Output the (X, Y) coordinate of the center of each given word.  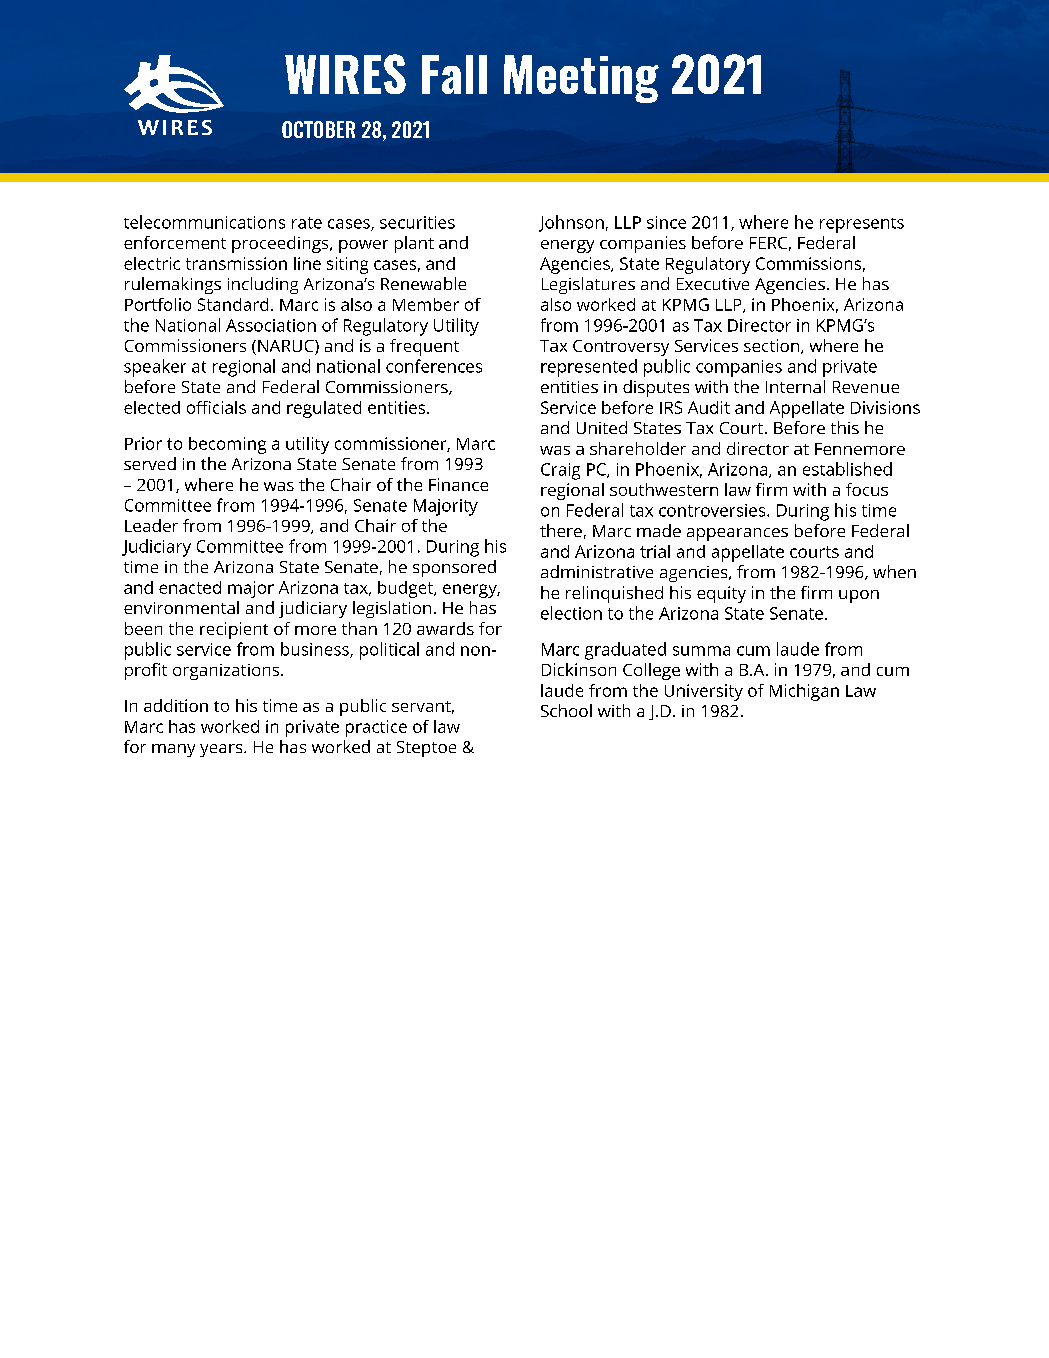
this (845, 427)
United (602, 427)
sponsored (454, 568)
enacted (190, 587)
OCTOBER (318, 129)
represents (862, 225)
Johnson (571, 223)
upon (859, 596)
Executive (713, 284)
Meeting (581, 79)
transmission (236, 263)
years (222, 750)
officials (216, 407)
